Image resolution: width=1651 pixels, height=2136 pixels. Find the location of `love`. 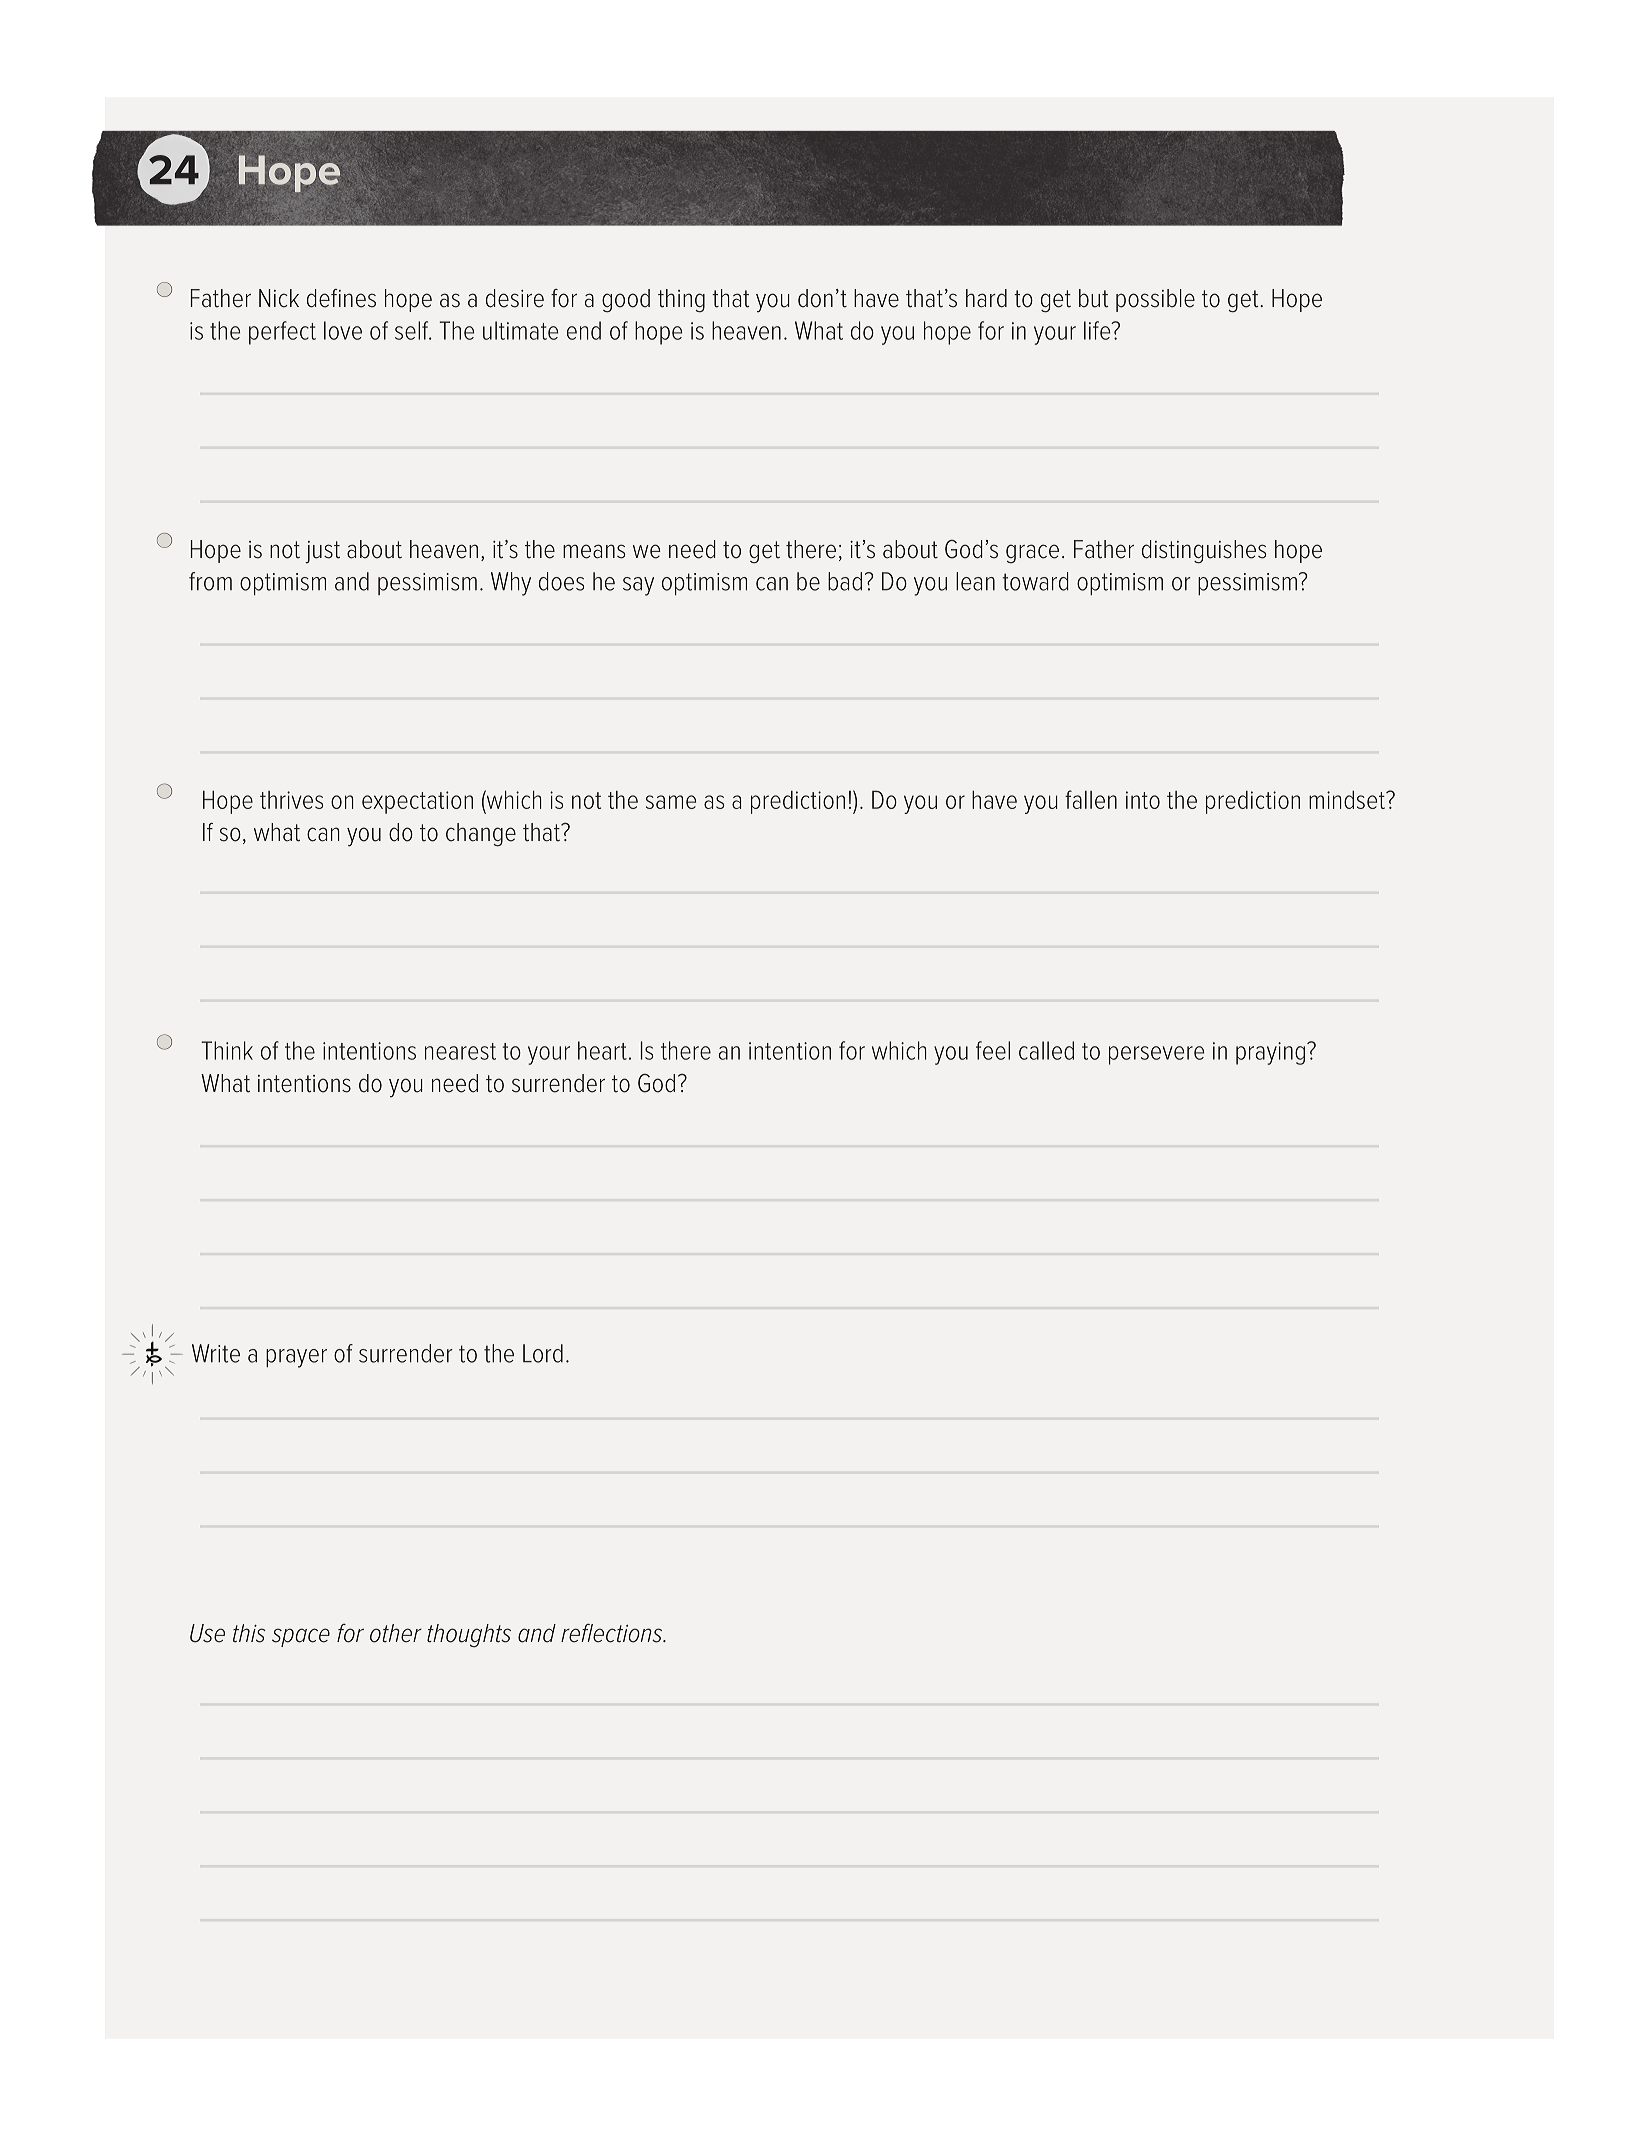

love is located at coordinates (343, 330).
